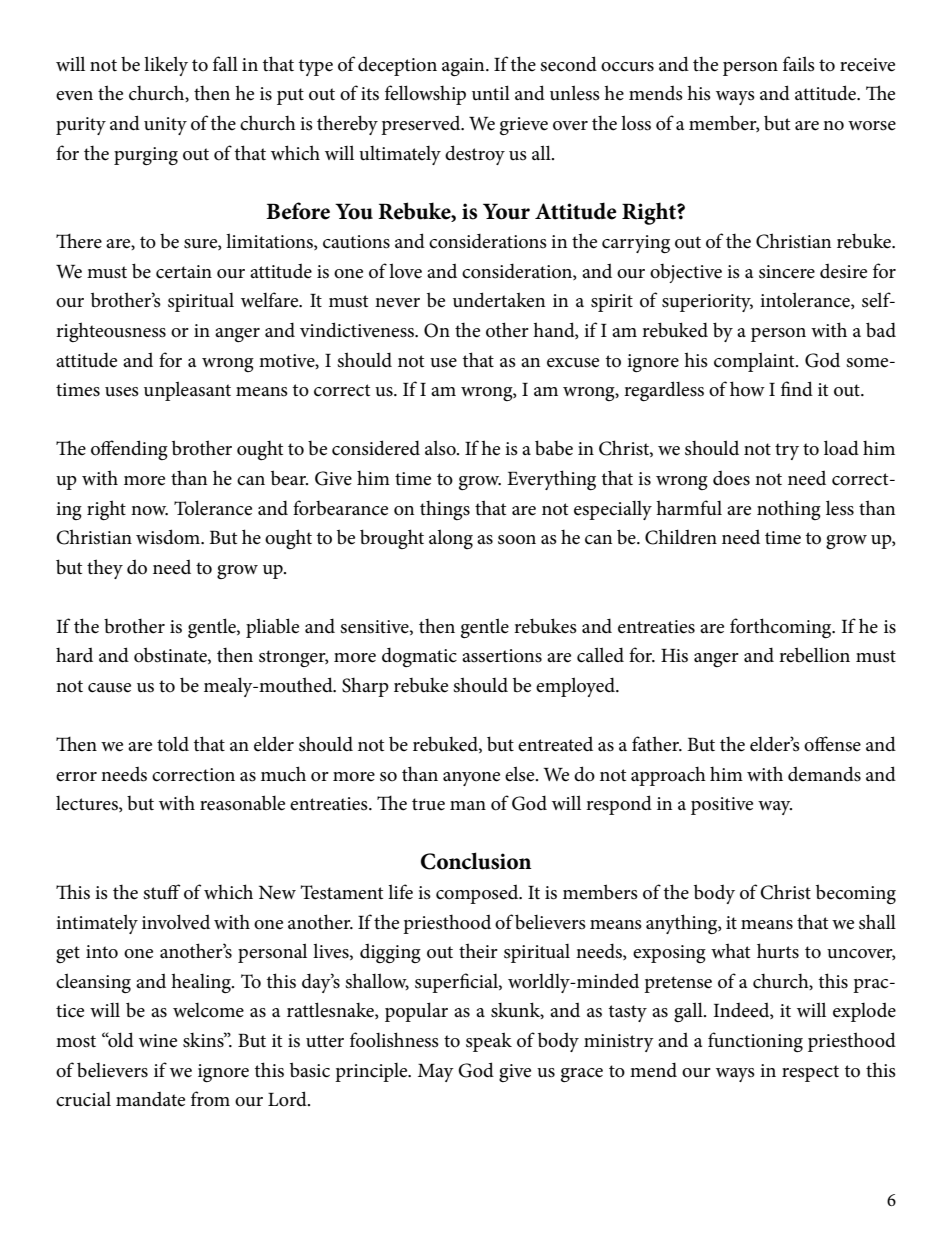 This image has width=952, height=1233. I want to click on likely, so click(166, 66).
